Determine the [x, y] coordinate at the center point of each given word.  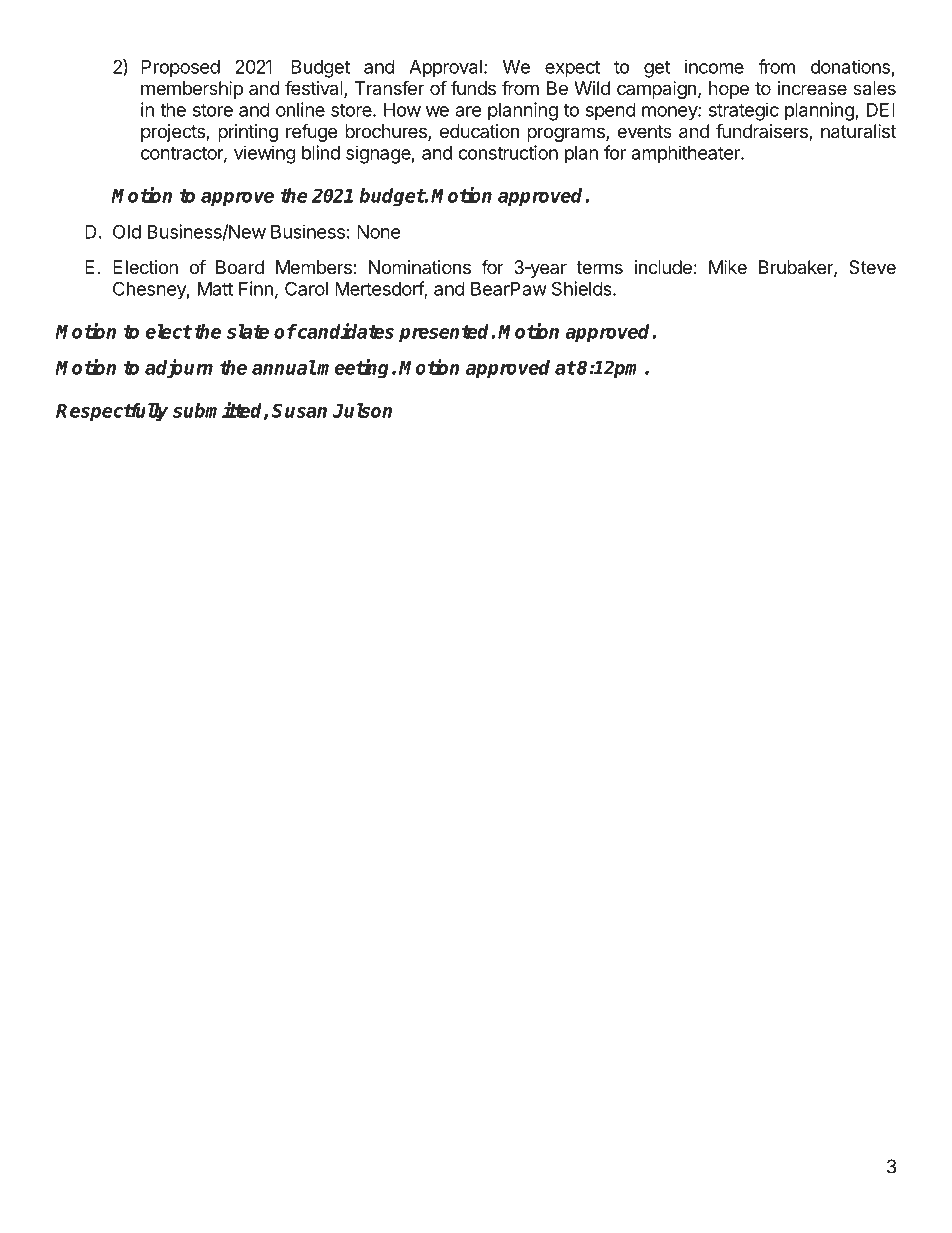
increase [812, 88]
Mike [728, 267]
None [379, 232]
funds [473, 88]
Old [127, 231]
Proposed [180, 69]
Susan [299, 410]
